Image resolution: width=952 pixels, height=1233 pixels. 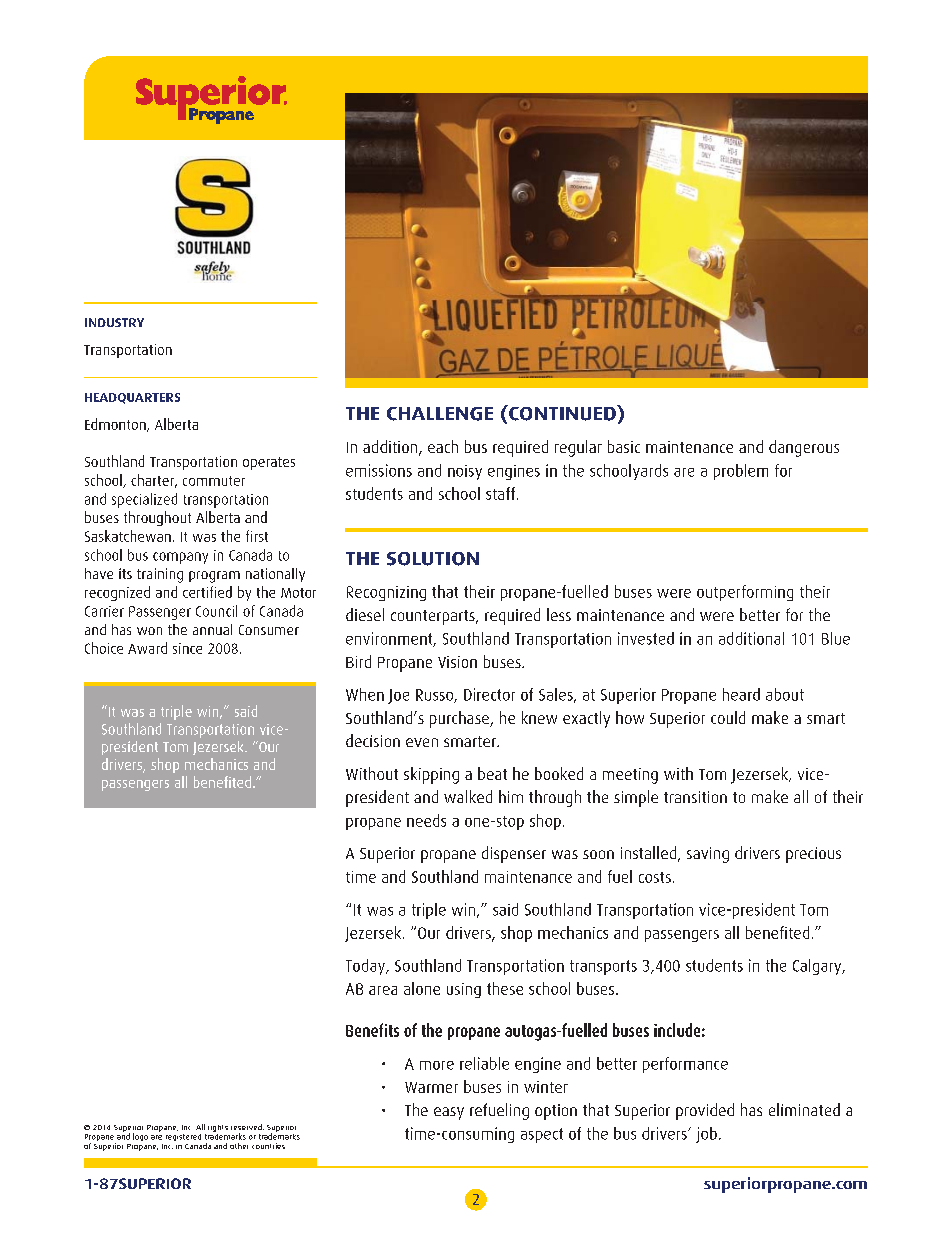 What do you see at coordinates (440, 414) in the screenshot?
I see `CHALLENGE` at bounding box center [440, 414].
